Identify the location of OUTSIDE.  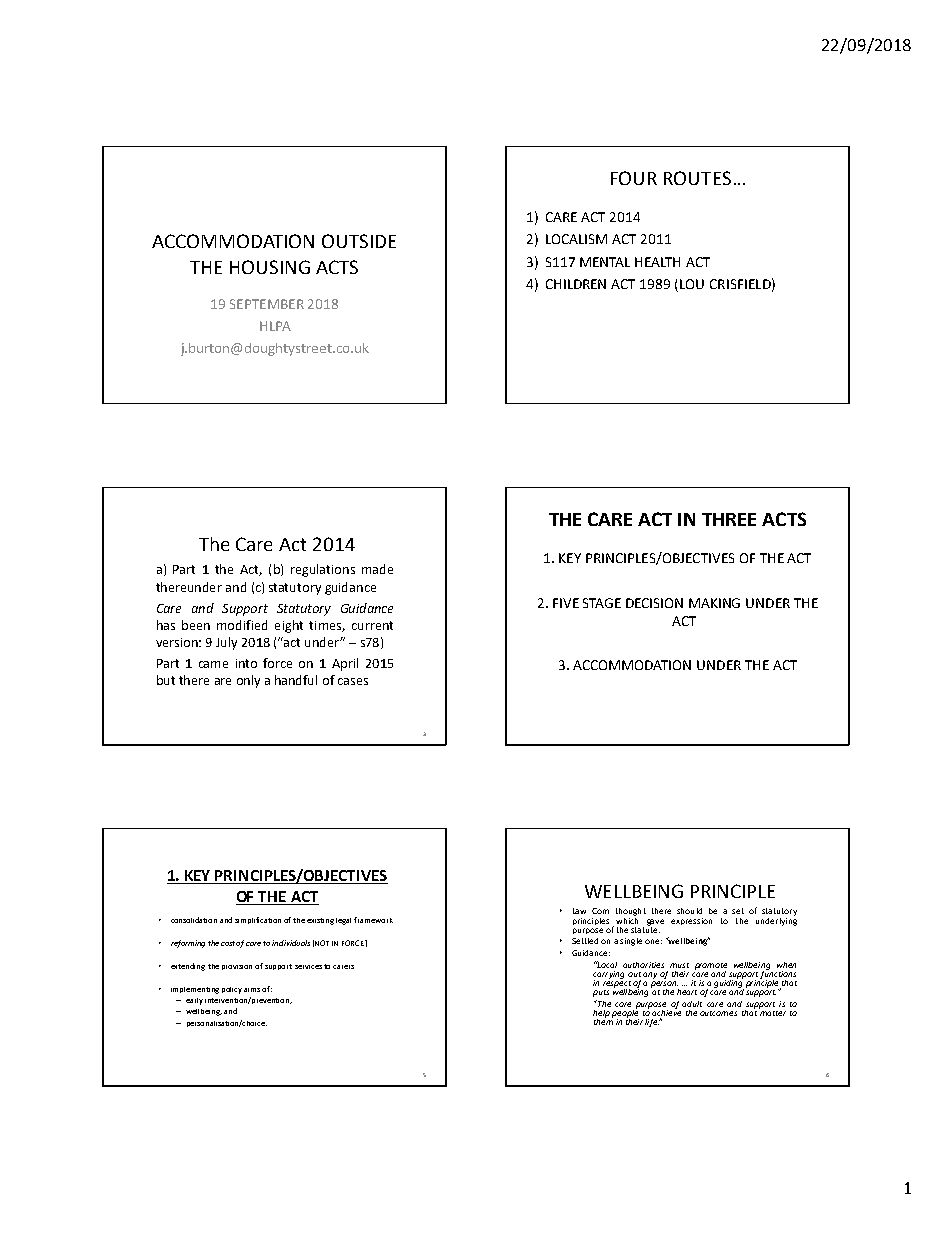
(359, 241).
